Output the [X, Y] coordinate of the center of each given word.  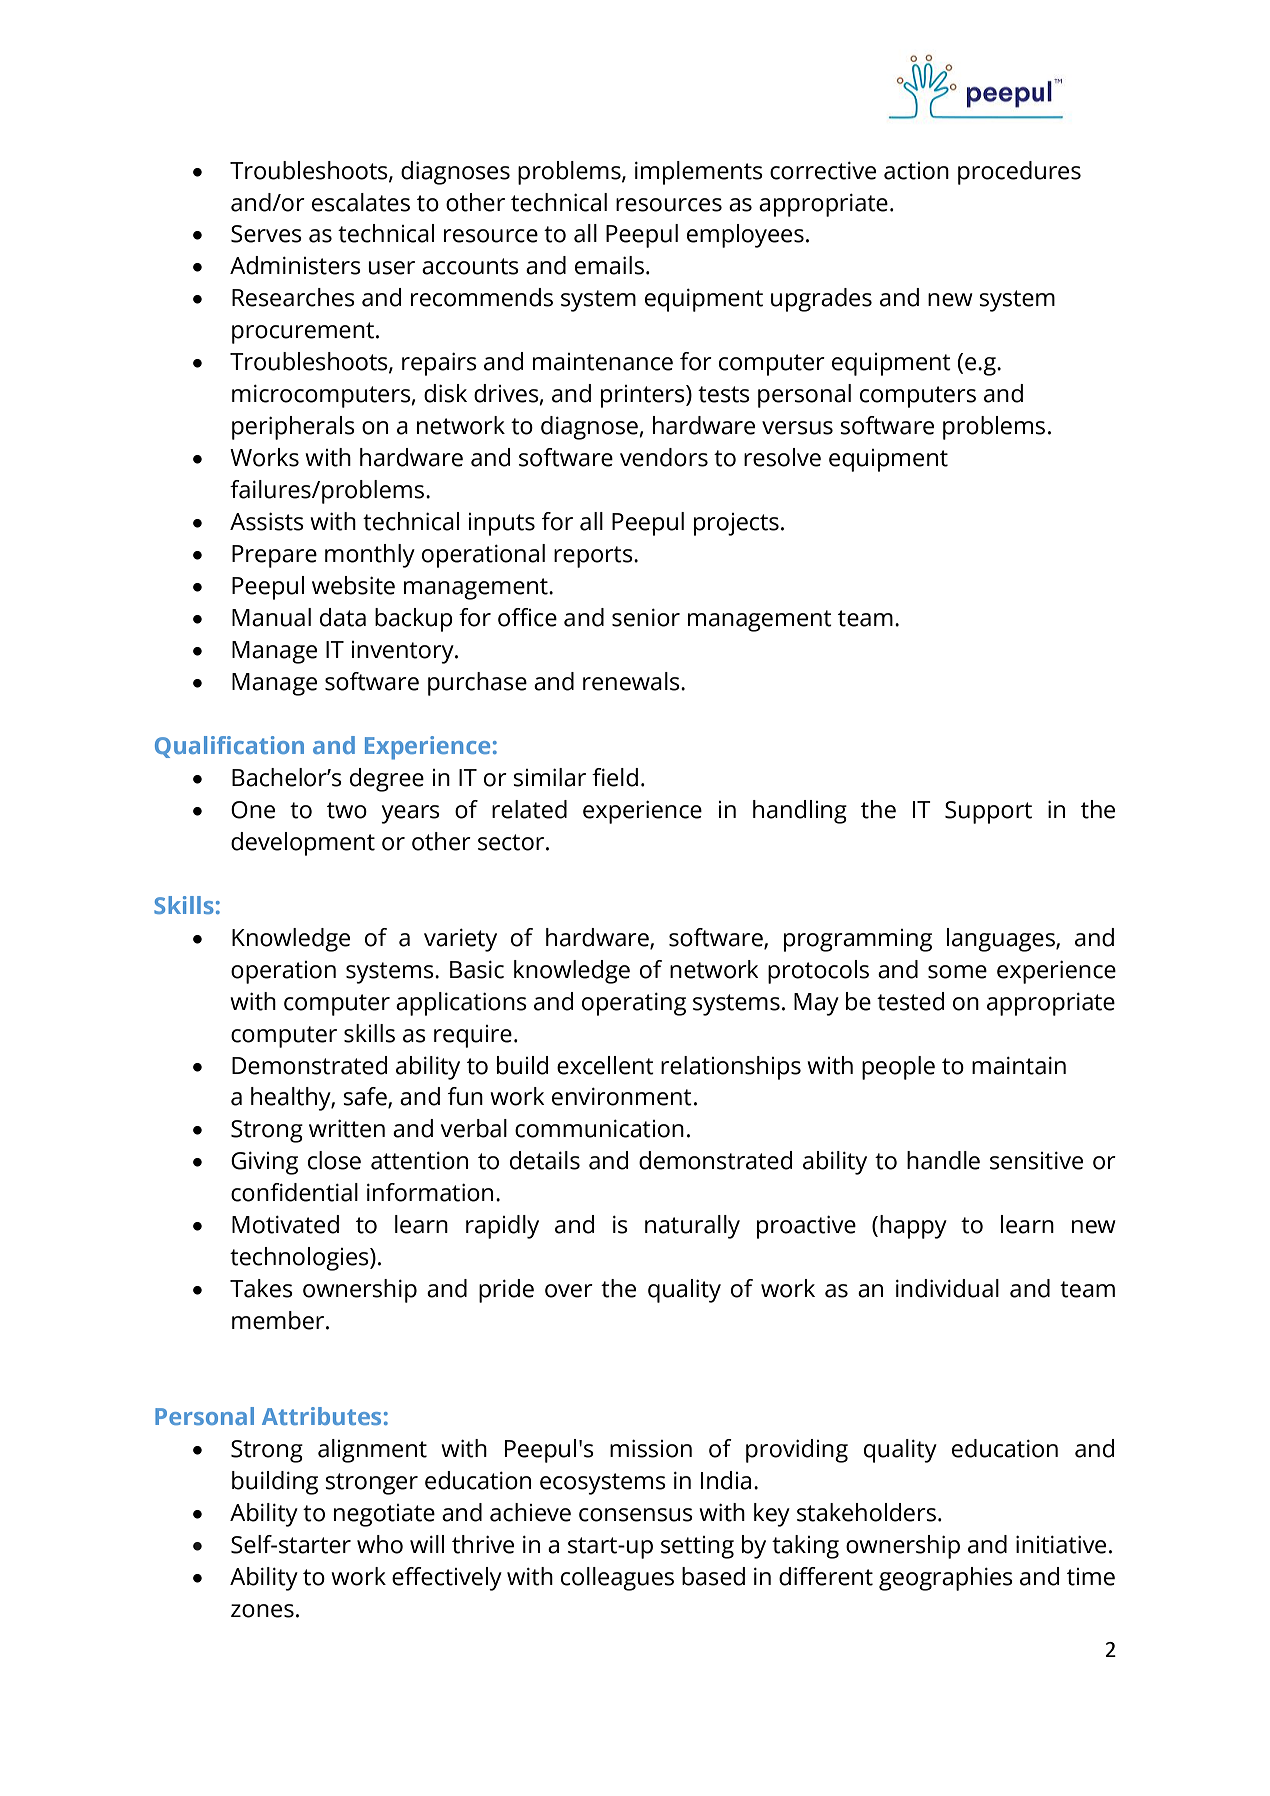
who [380, 1544]
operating [634, 1004]
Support [988, 812]
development [303, 844]
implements [699, 173]
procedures [1019, 173]
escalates [361, 202]
